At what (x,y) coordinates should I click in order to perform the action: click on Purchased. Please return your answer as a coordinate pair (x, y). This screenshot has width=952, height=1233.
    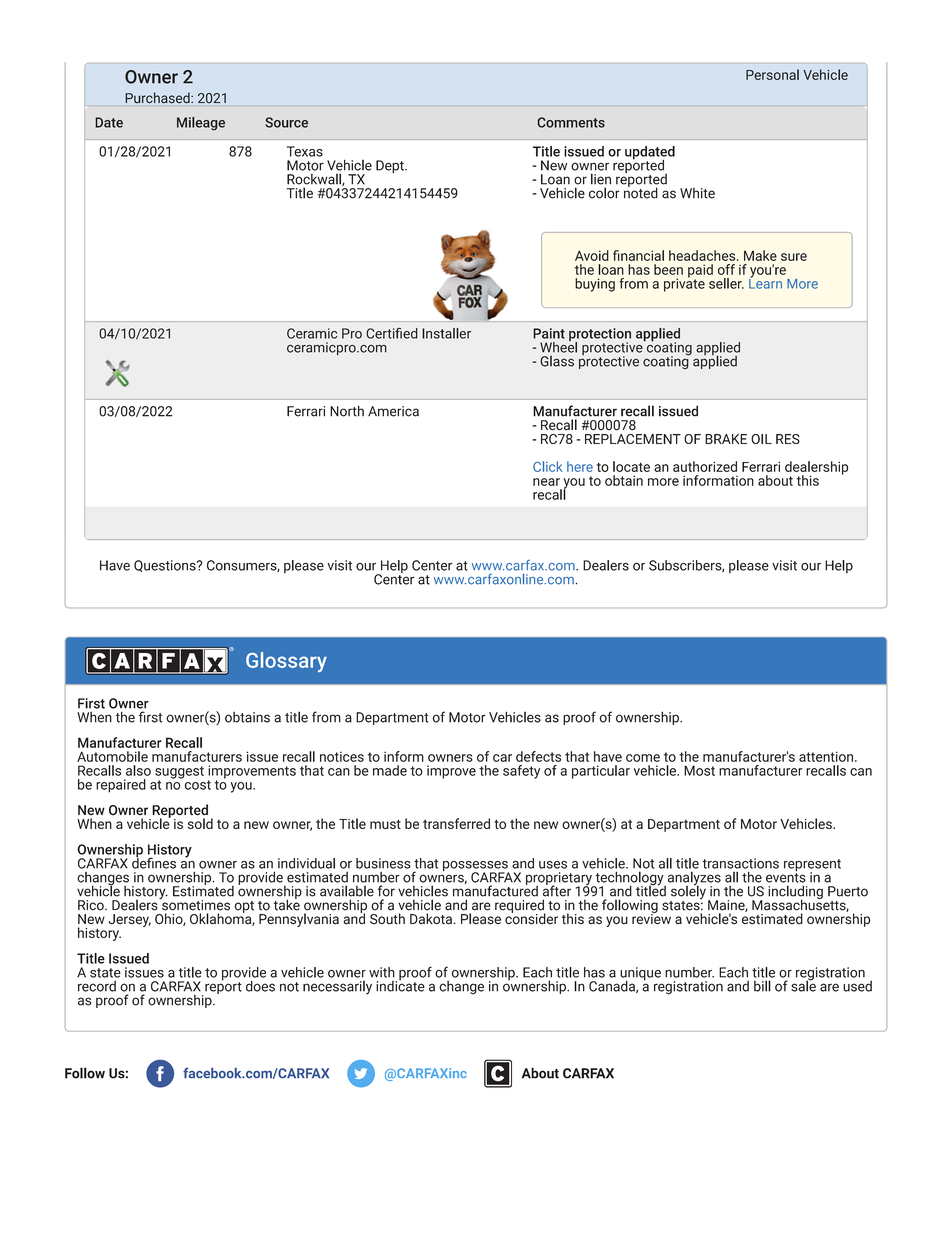
    Looking at the image, I should click on (158, 98).
